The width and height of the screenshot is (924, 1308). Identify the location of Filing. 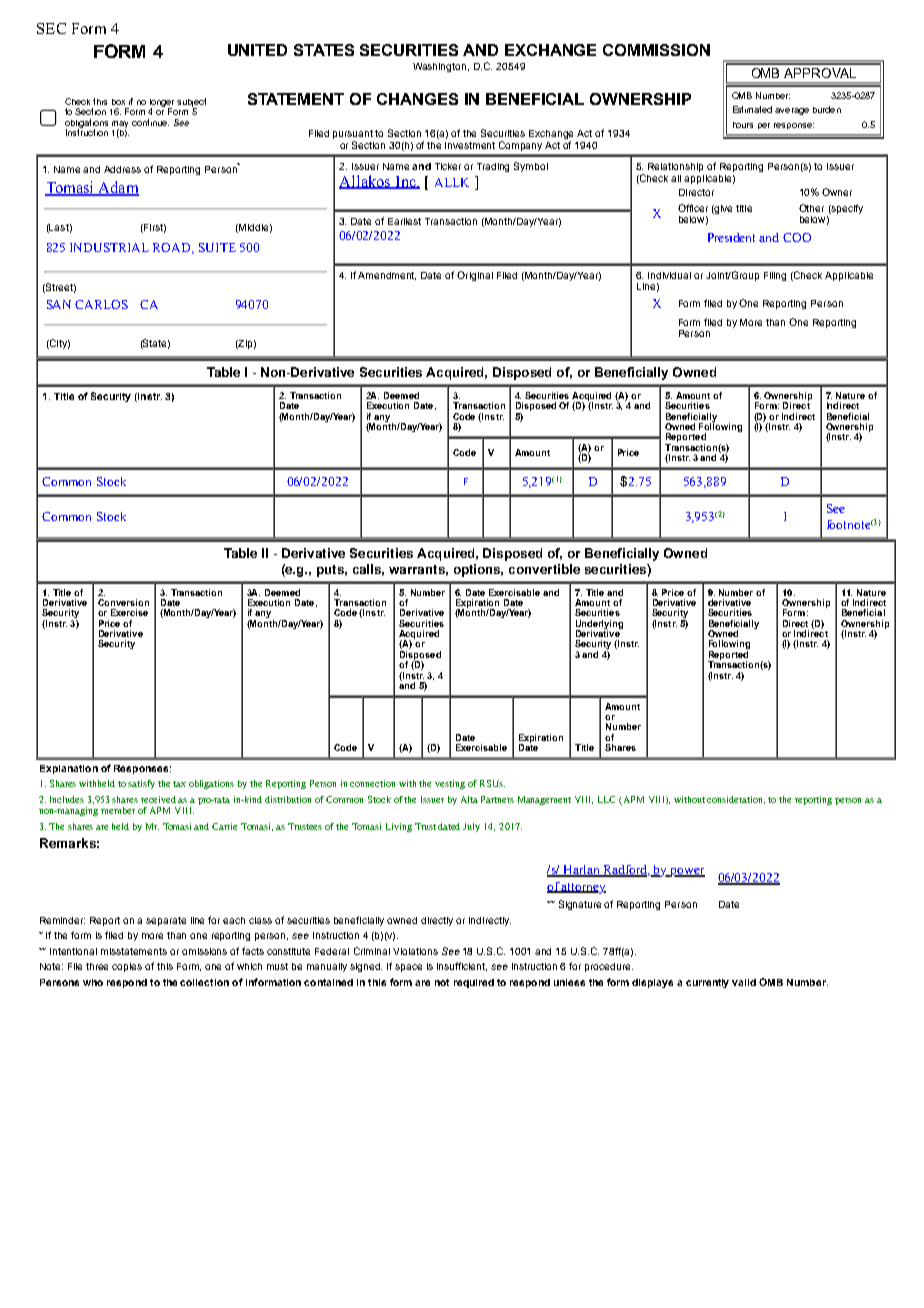
(775, 276).
